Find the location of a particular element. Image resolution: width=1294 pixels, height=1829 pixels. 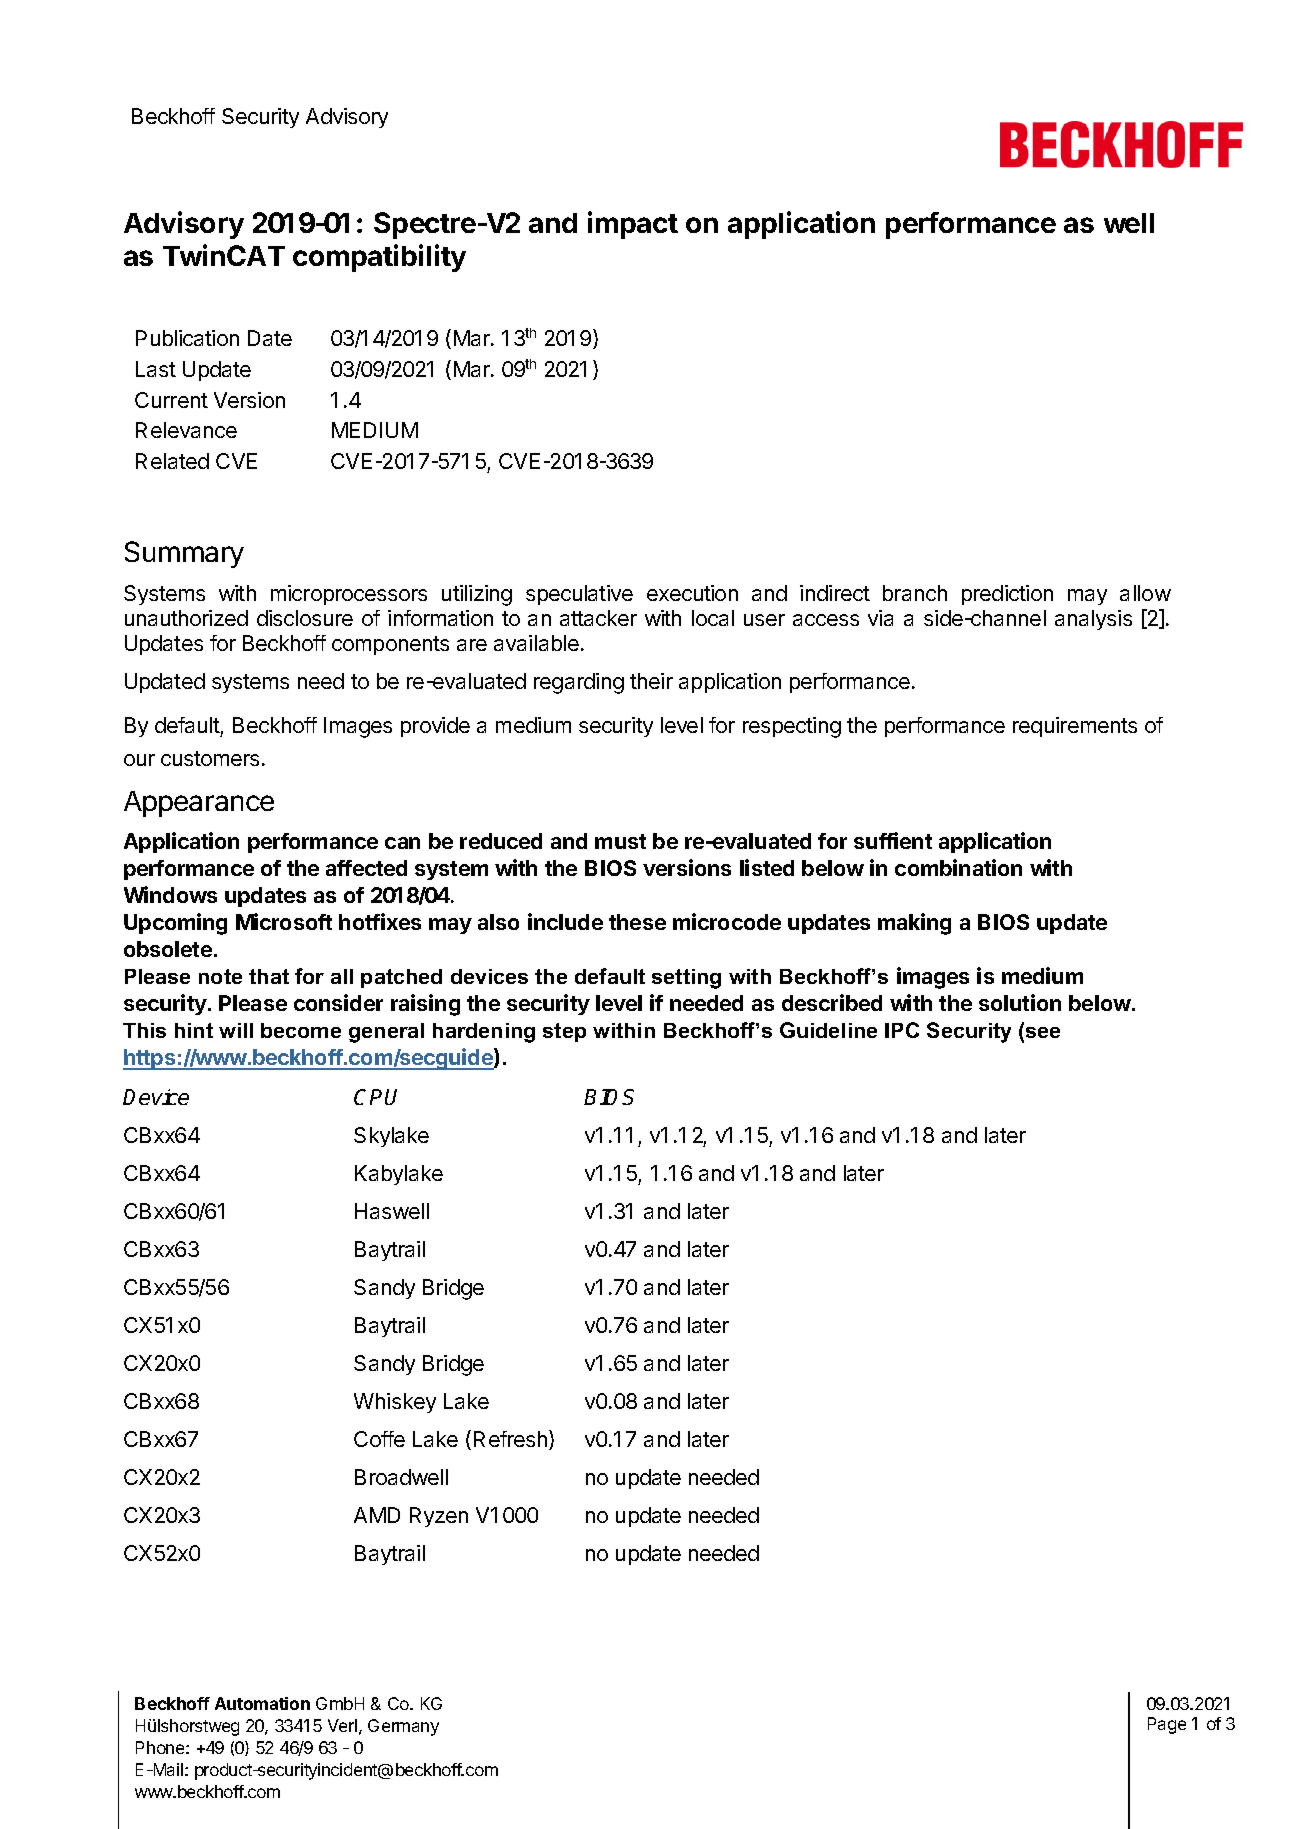

solution is located at coordinates (1020, 1002).
